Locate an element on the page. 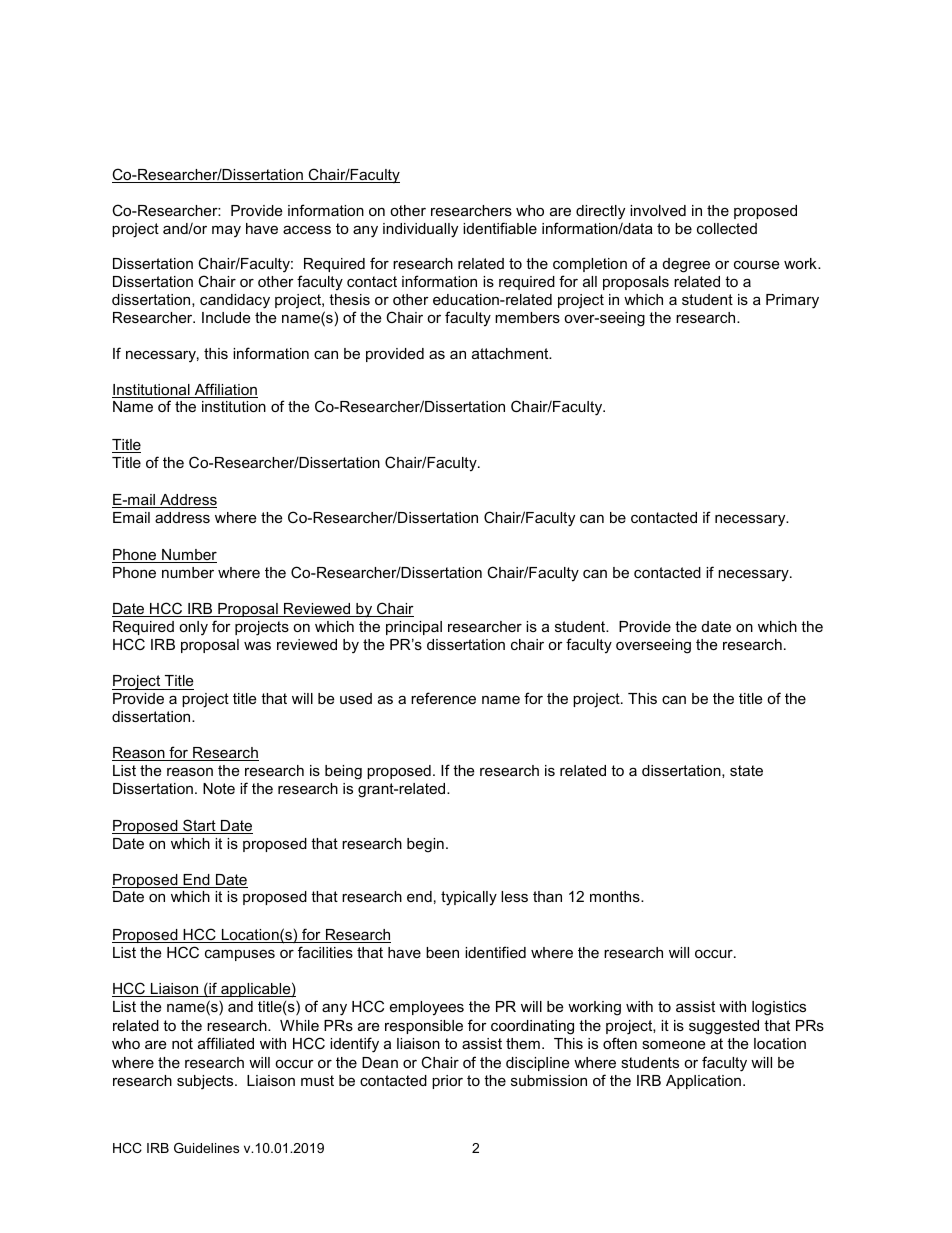  prior is located at coordinates (447, 1082).
